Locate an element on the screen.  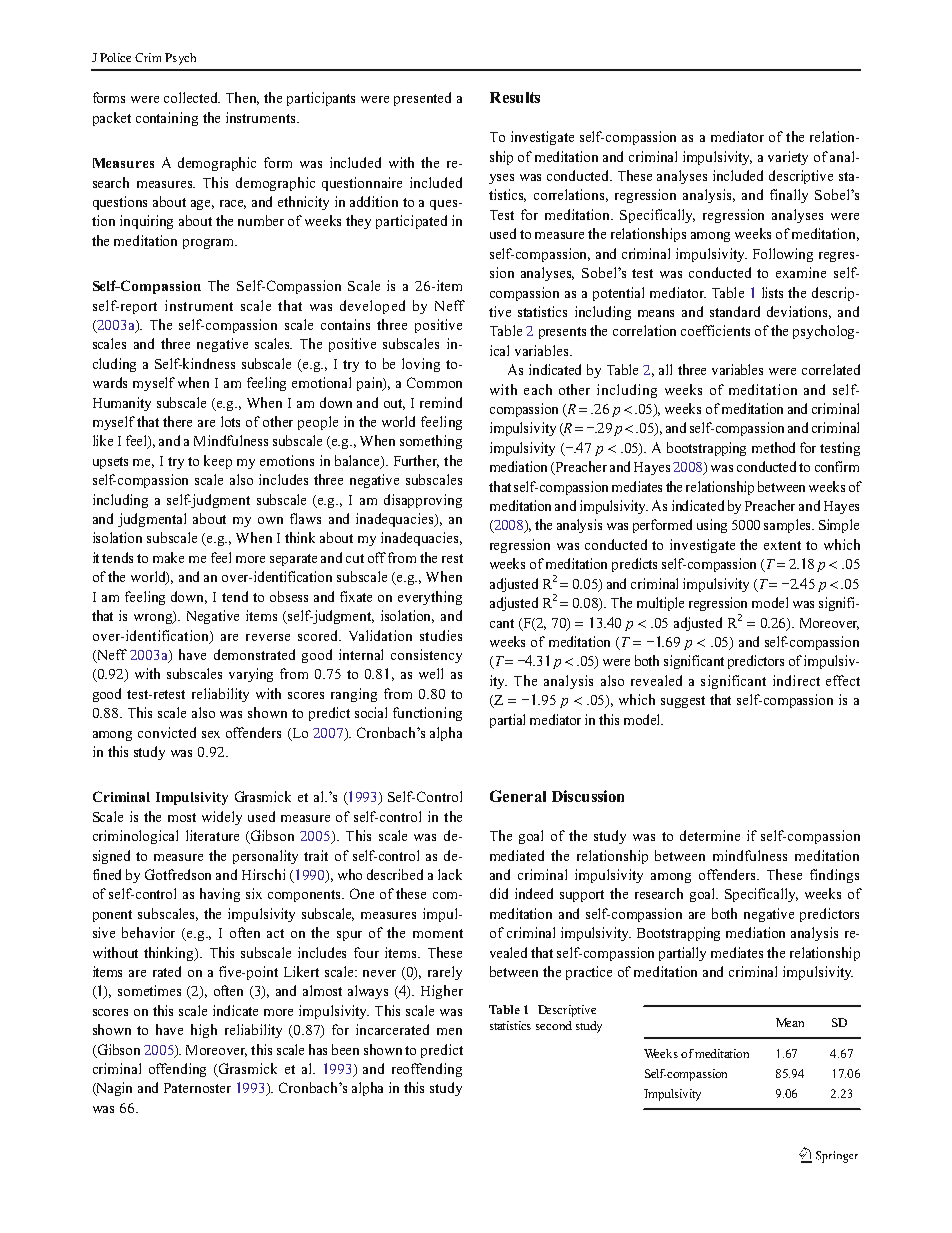
Paternoster is located at coordinates (197, 1088).
